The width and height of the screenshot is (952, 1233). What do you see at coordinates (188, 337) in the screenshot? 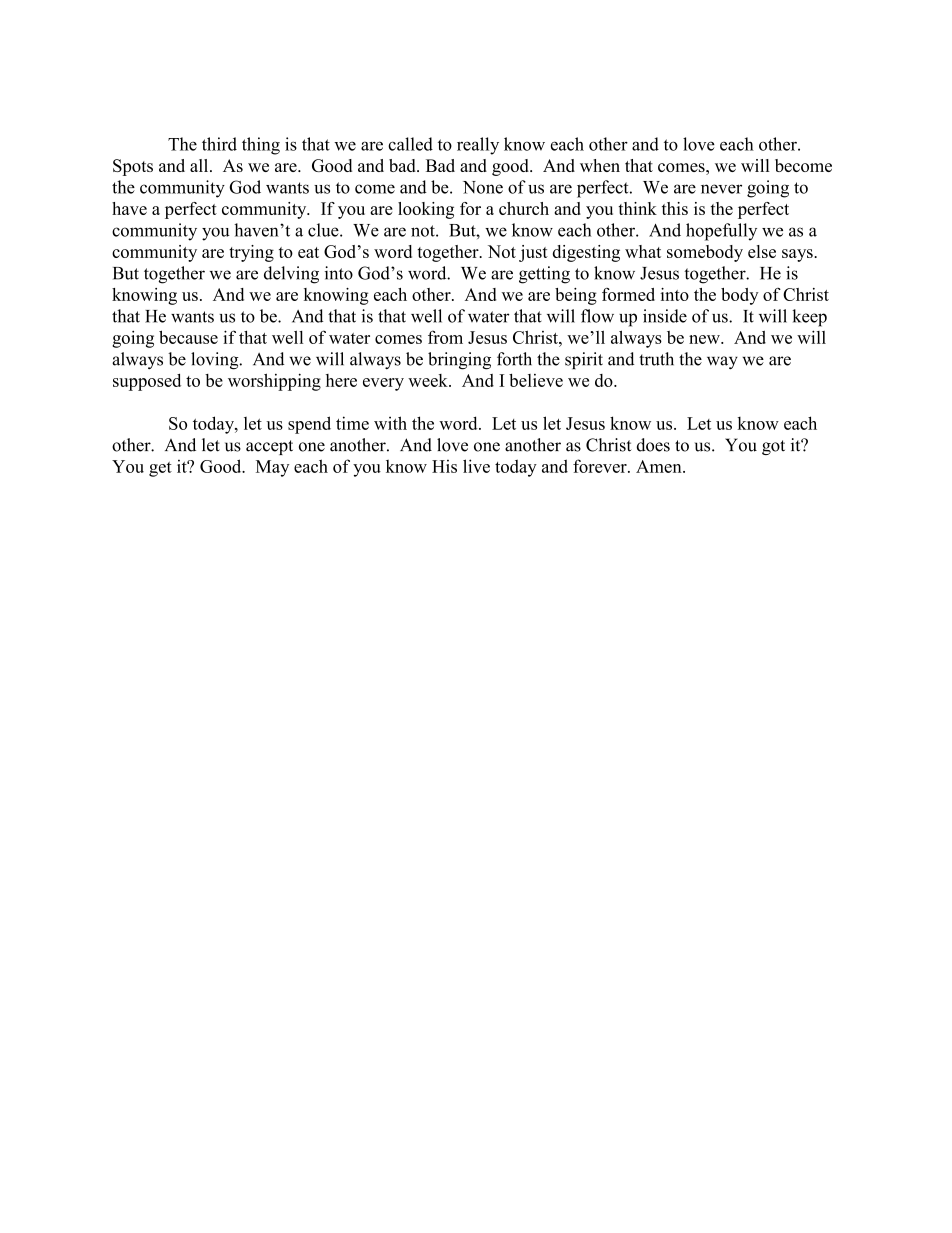
I see `because` at bounding box center [188, 337].
